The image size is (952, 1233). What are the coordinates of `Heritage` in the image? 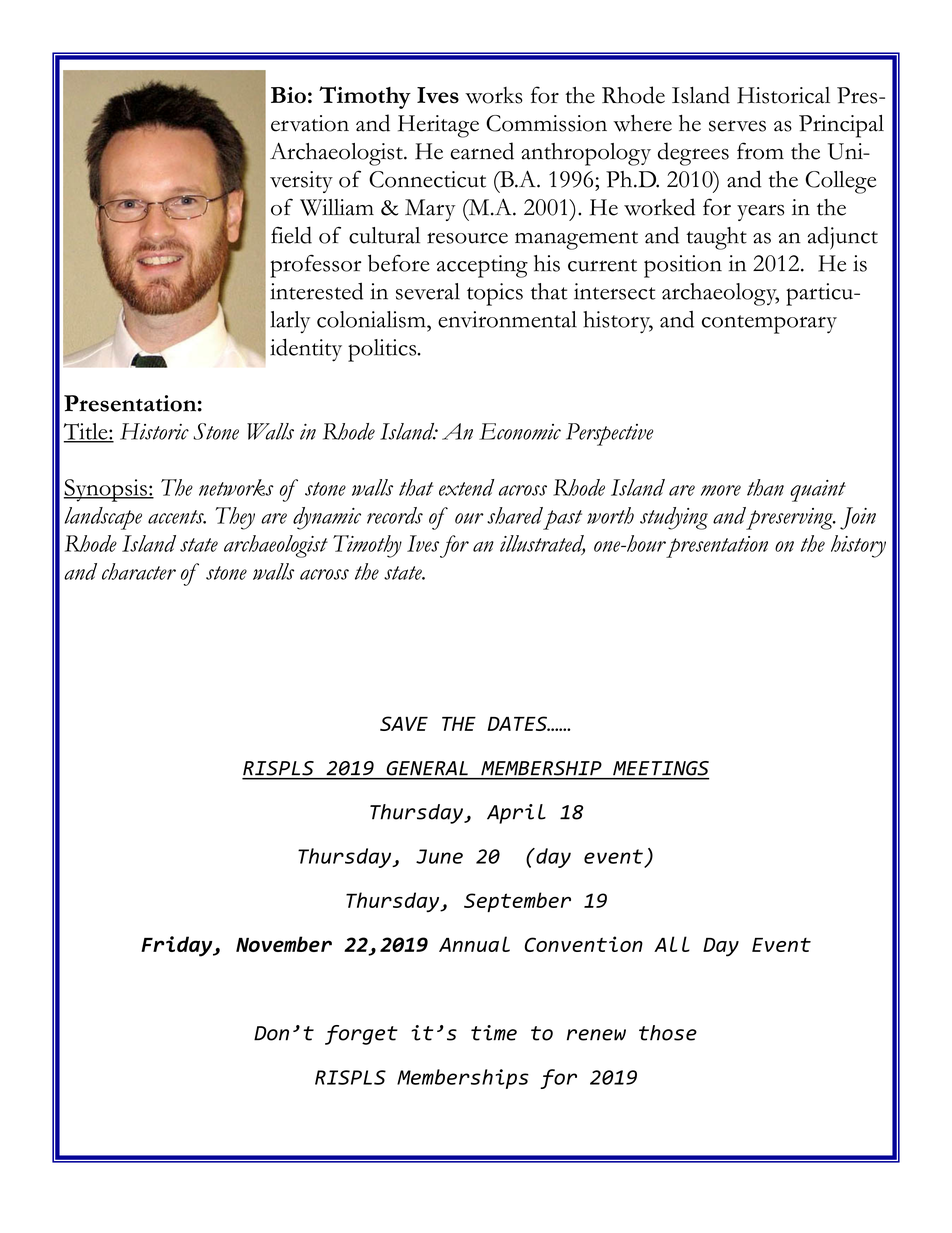 It's located at (438, 126).
